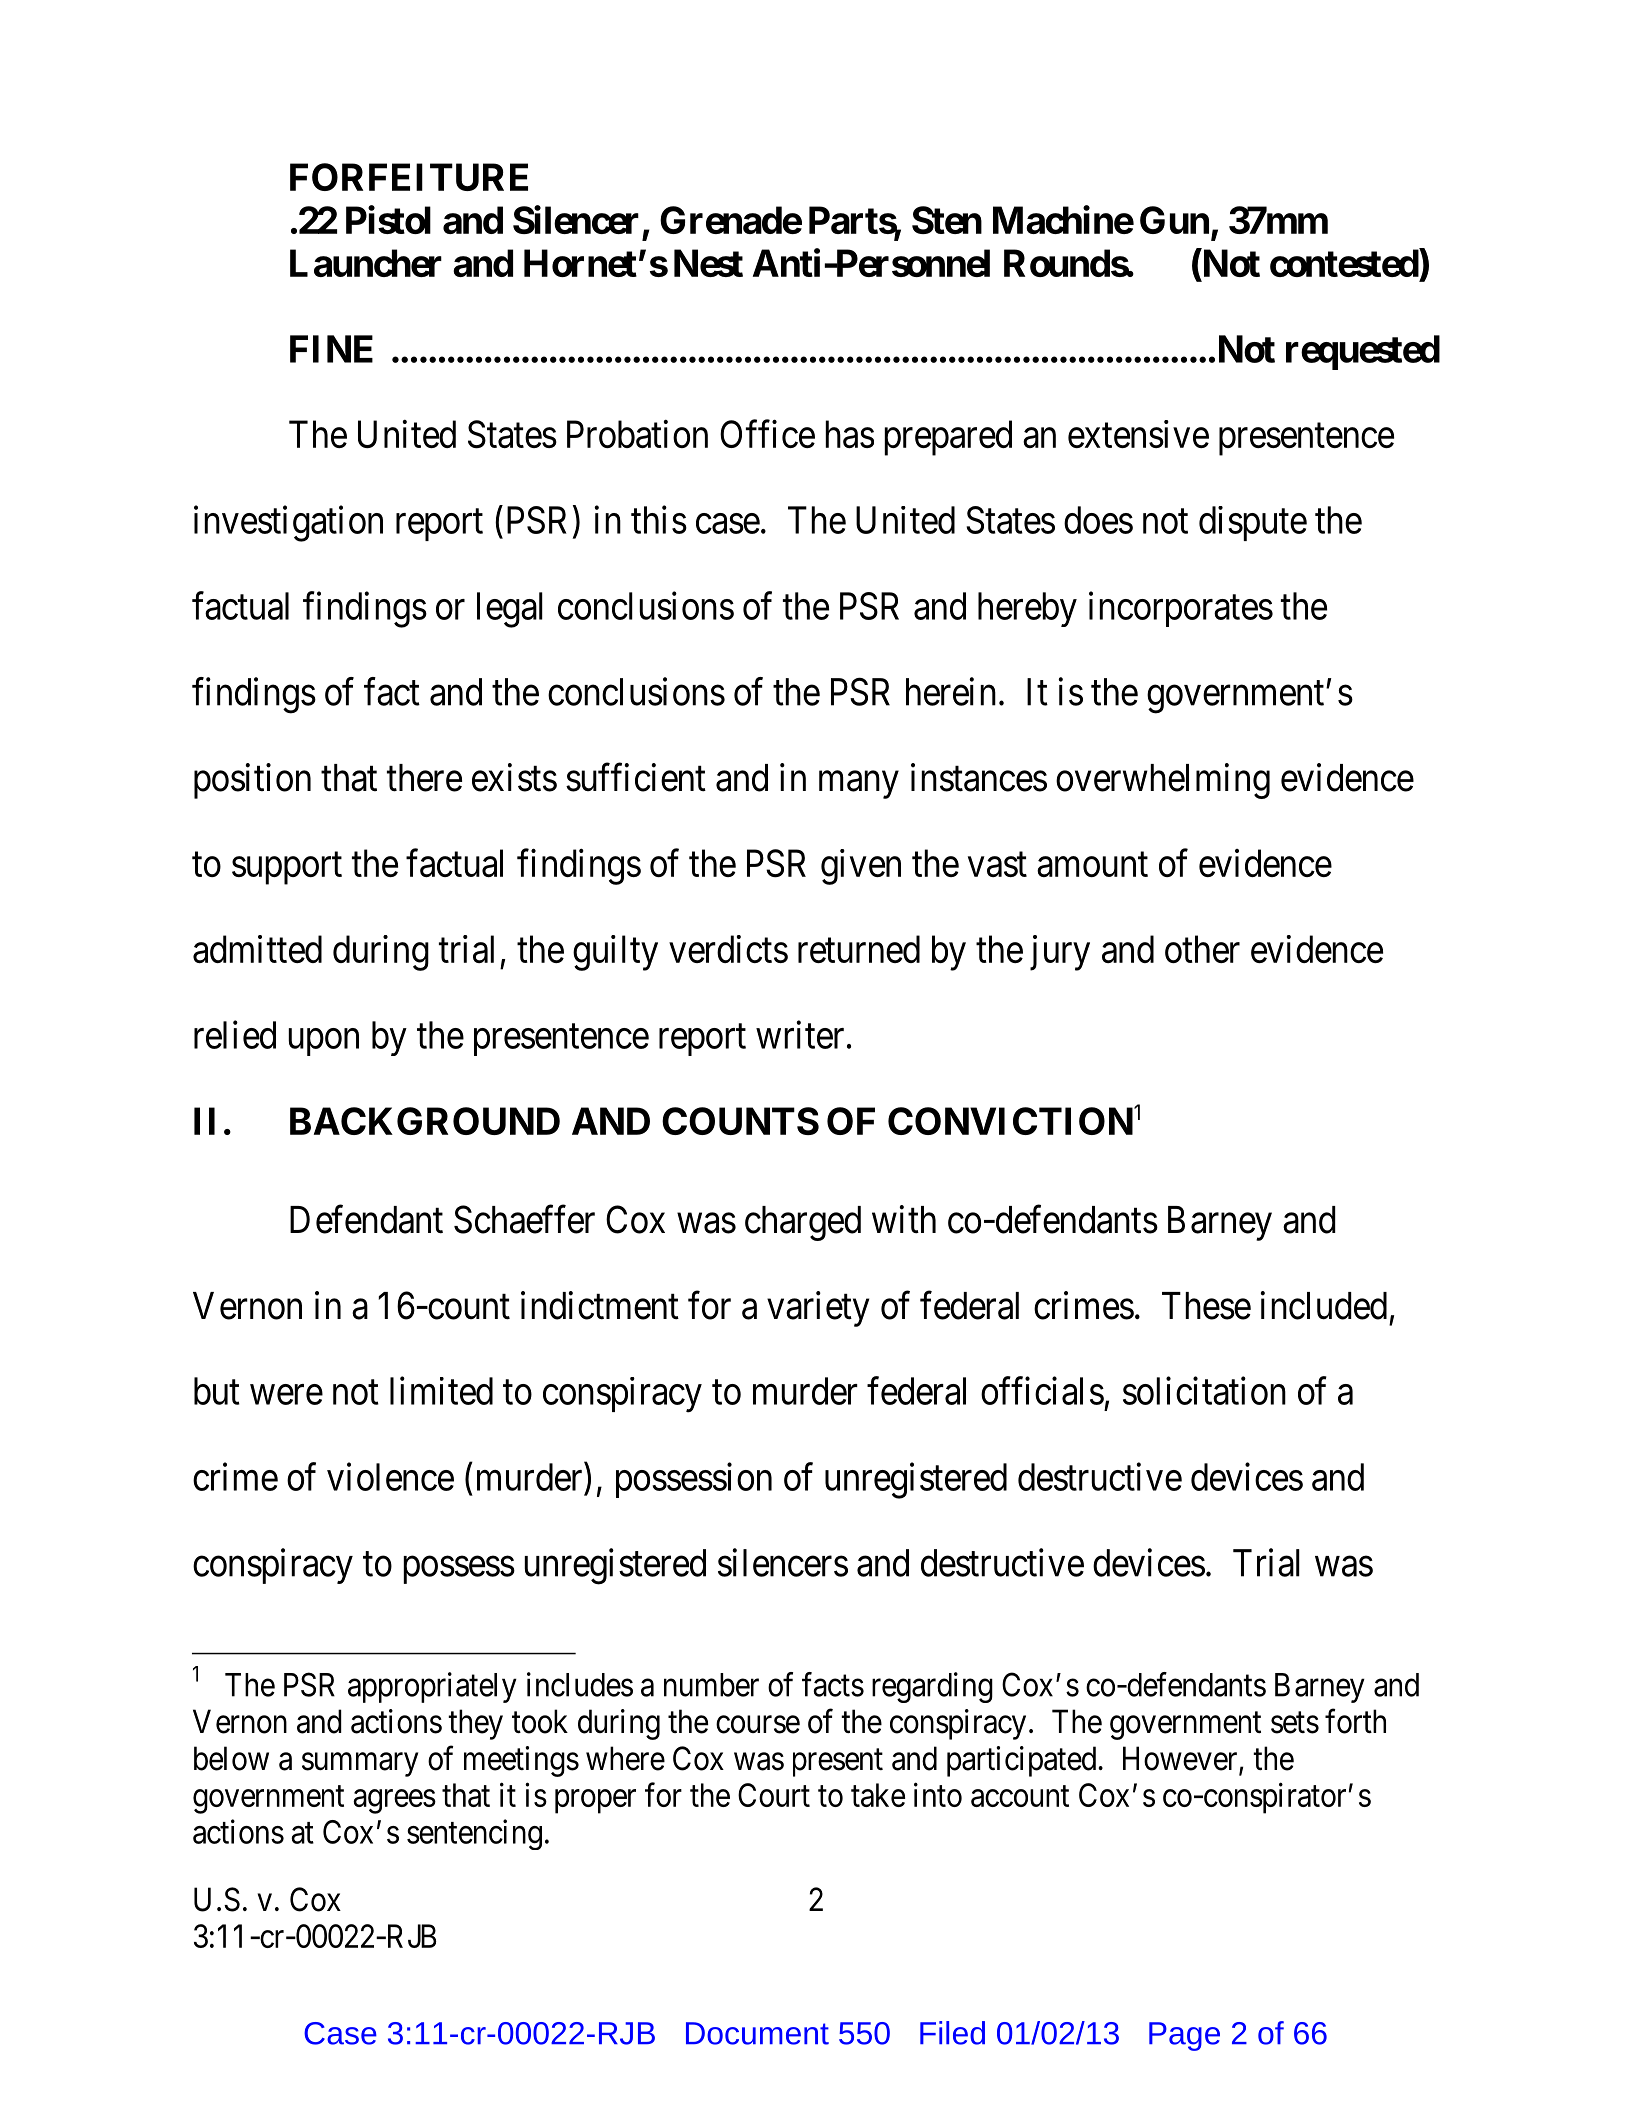  I want to click on there, so click(424, 778).
